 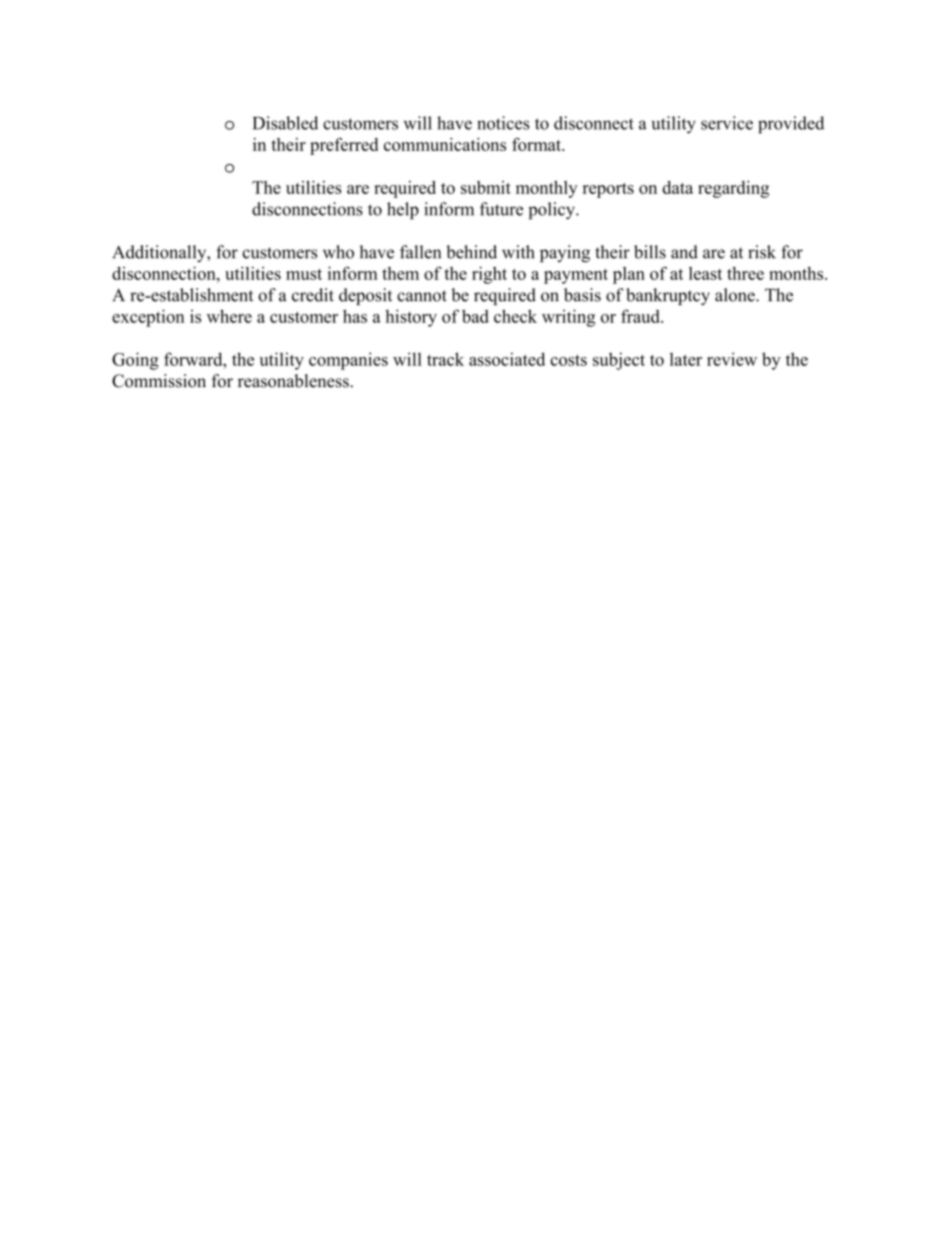 What do you see at coordinates (338, 252) in the document?
I see `who` at bounding box center [338, 252].
